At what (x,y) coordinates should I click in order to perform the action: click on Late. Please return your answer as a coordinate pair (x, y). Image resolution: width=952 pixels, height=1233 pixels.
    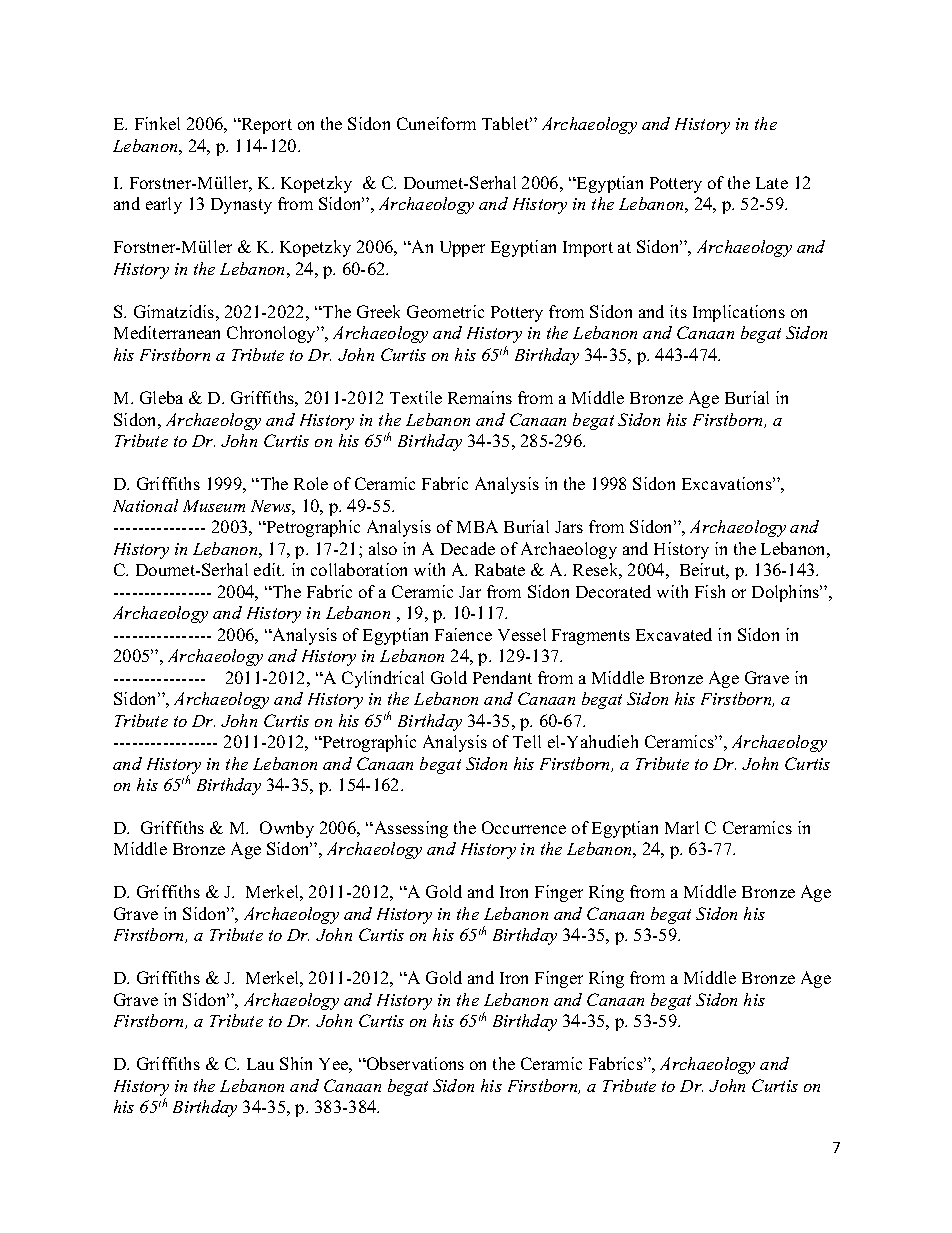
    Looking at the image, I should click on (772, 183).
